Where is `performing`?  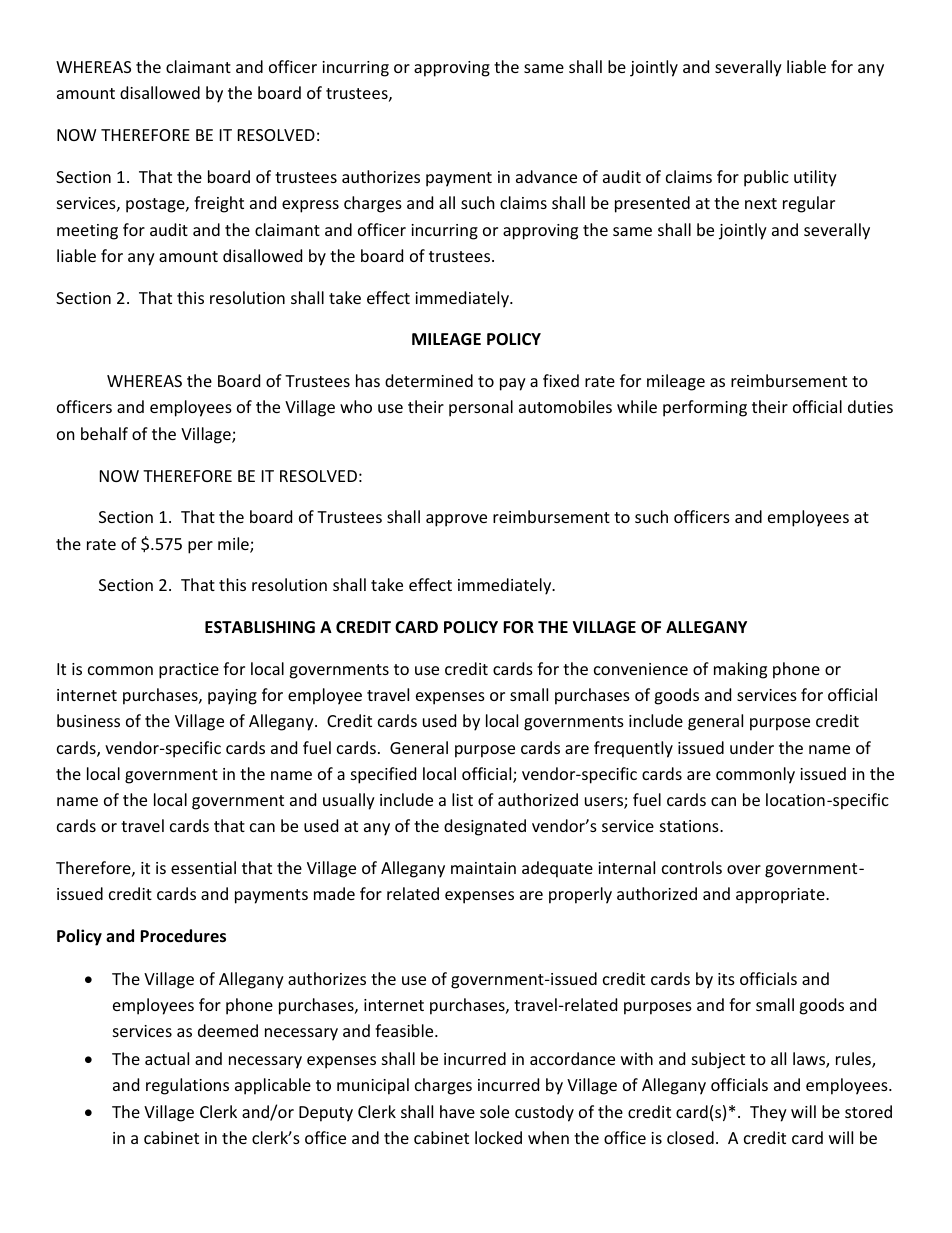 performing is located at coordinates (705, 408).
